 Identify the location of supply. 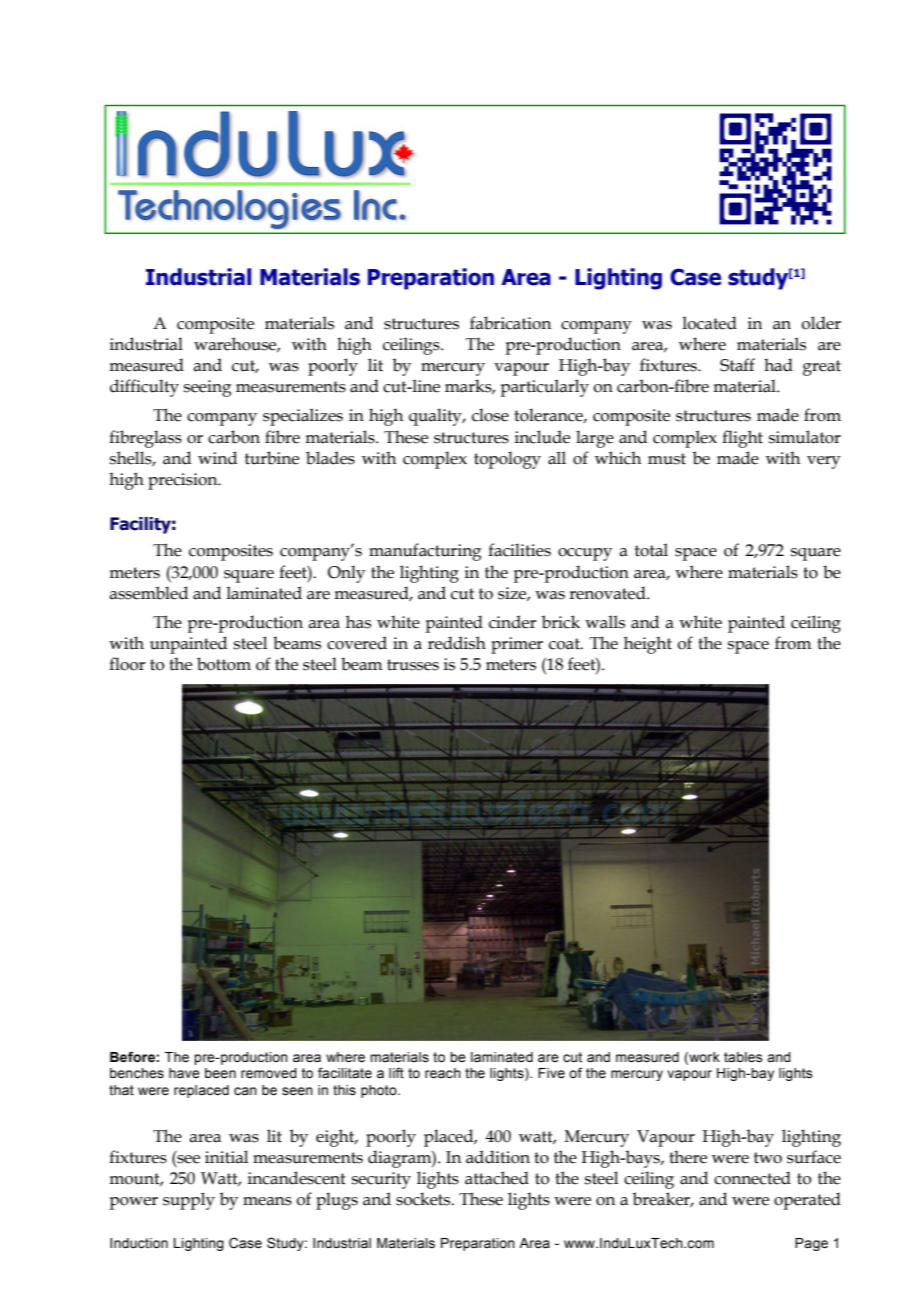
(189, 1201).
